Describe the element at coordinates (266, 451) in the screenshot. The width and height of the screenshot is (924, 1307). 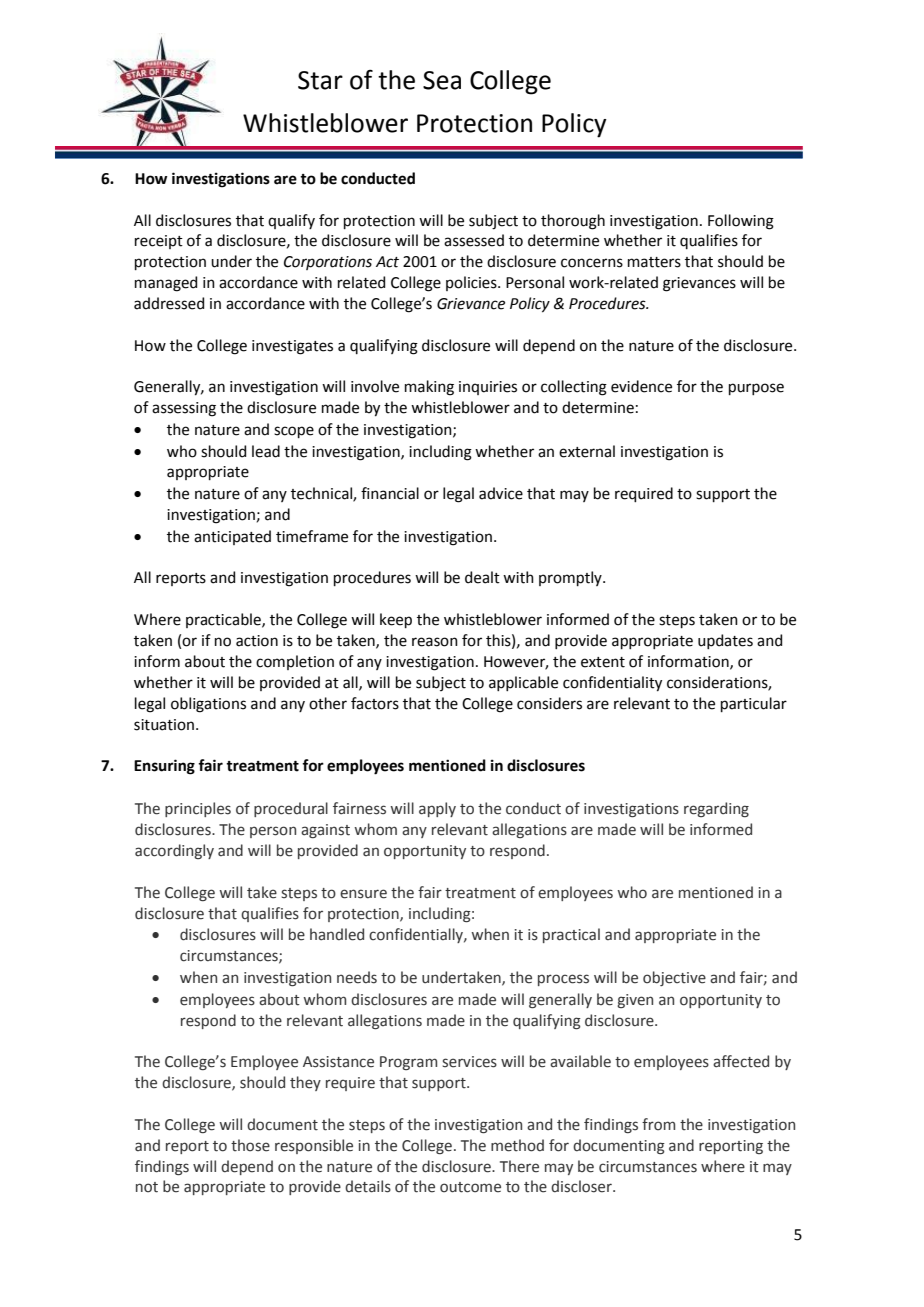
I see `lead` at that location.
